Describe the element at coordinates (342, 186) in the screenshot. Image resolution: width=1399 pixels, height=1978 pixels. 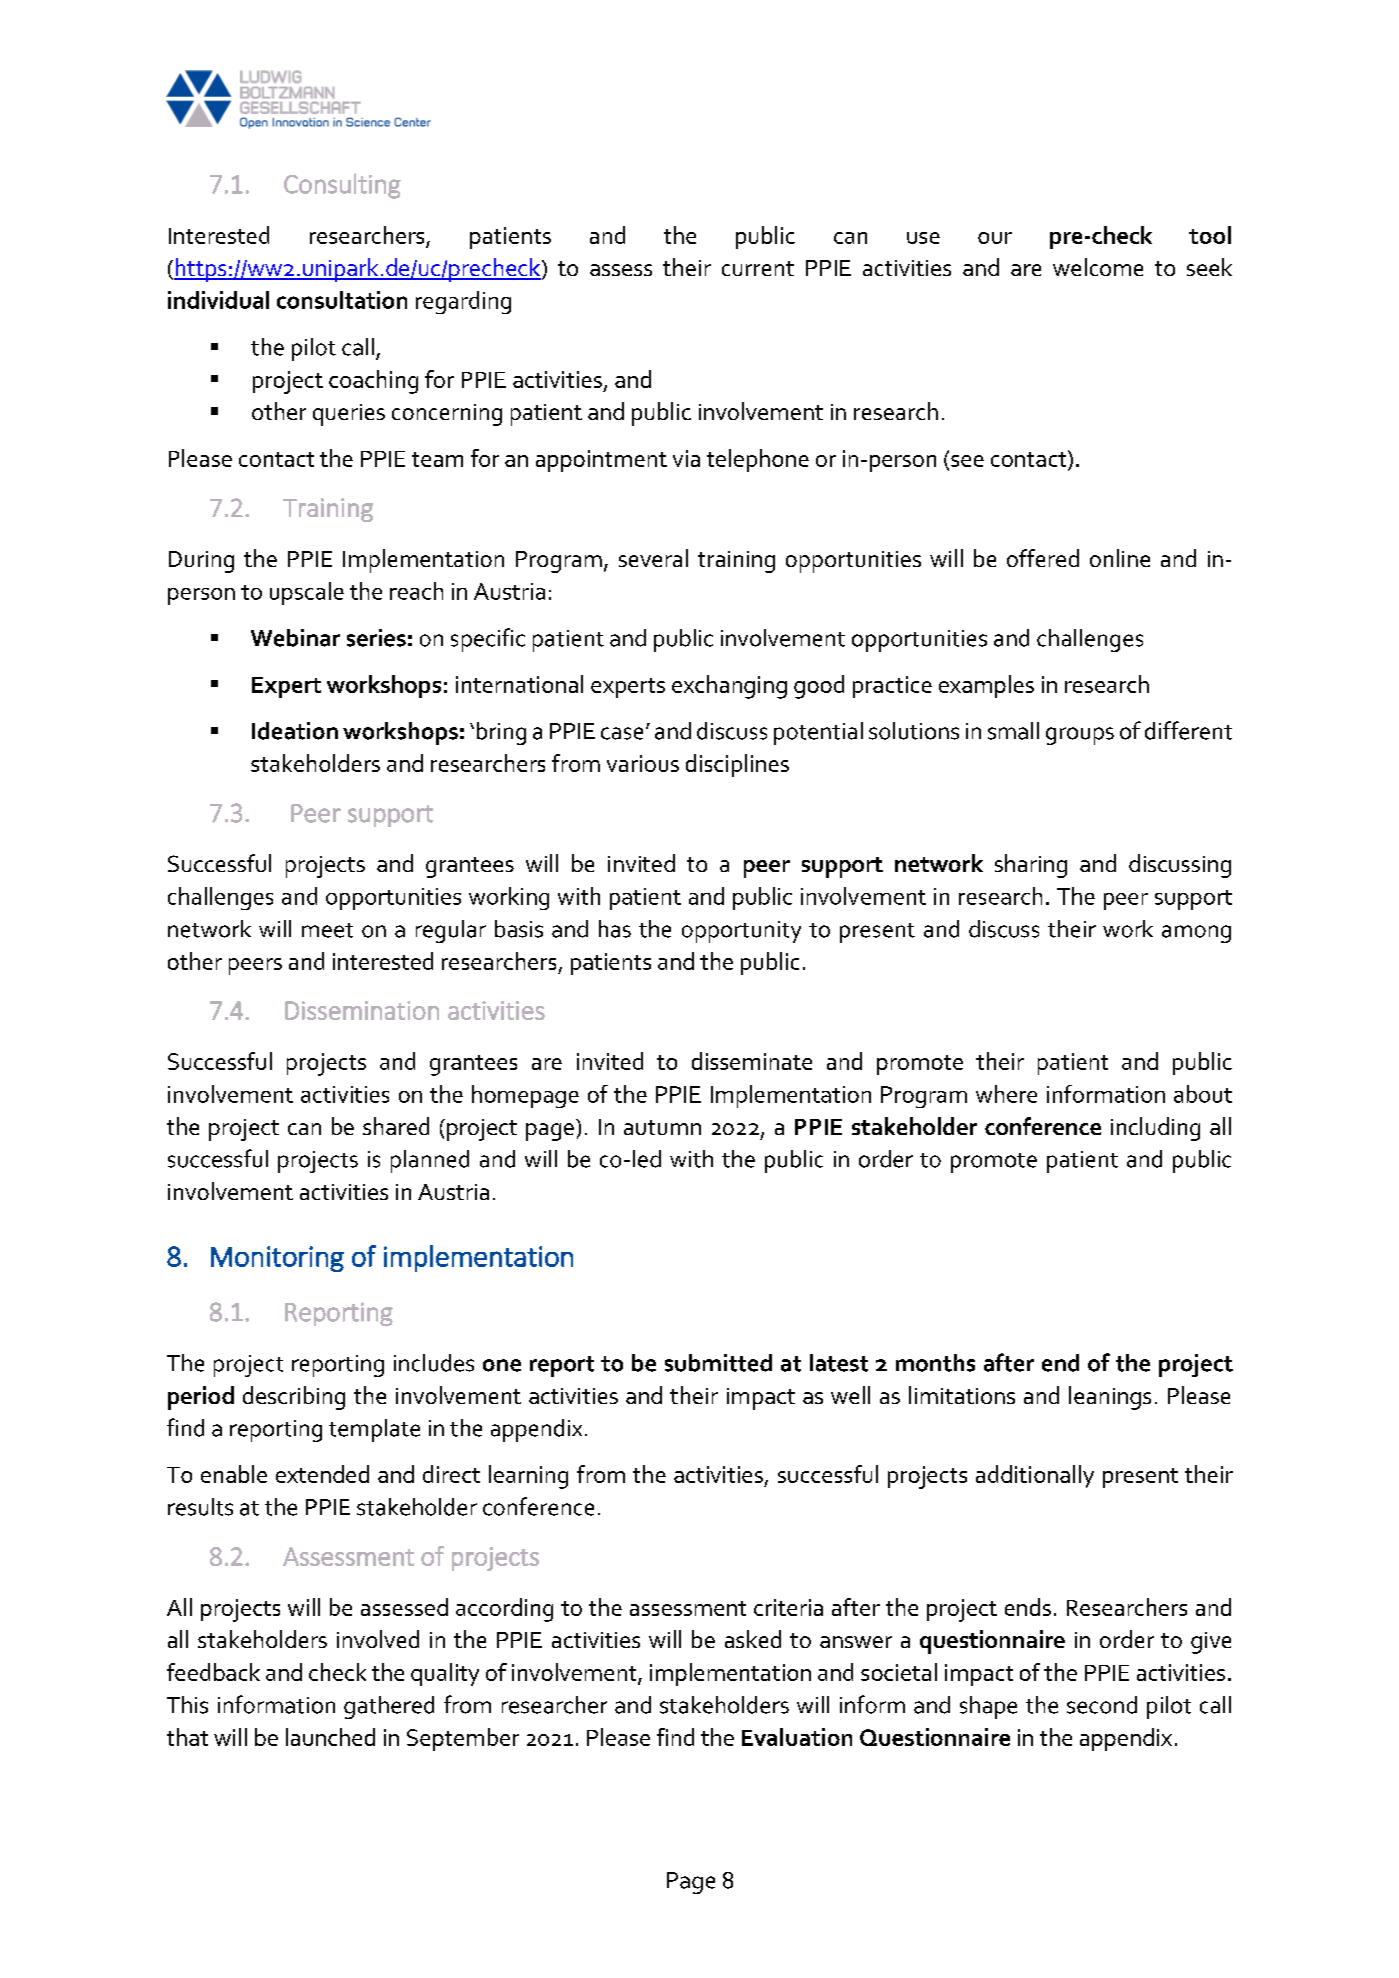
I see `Consulting` at that location.
